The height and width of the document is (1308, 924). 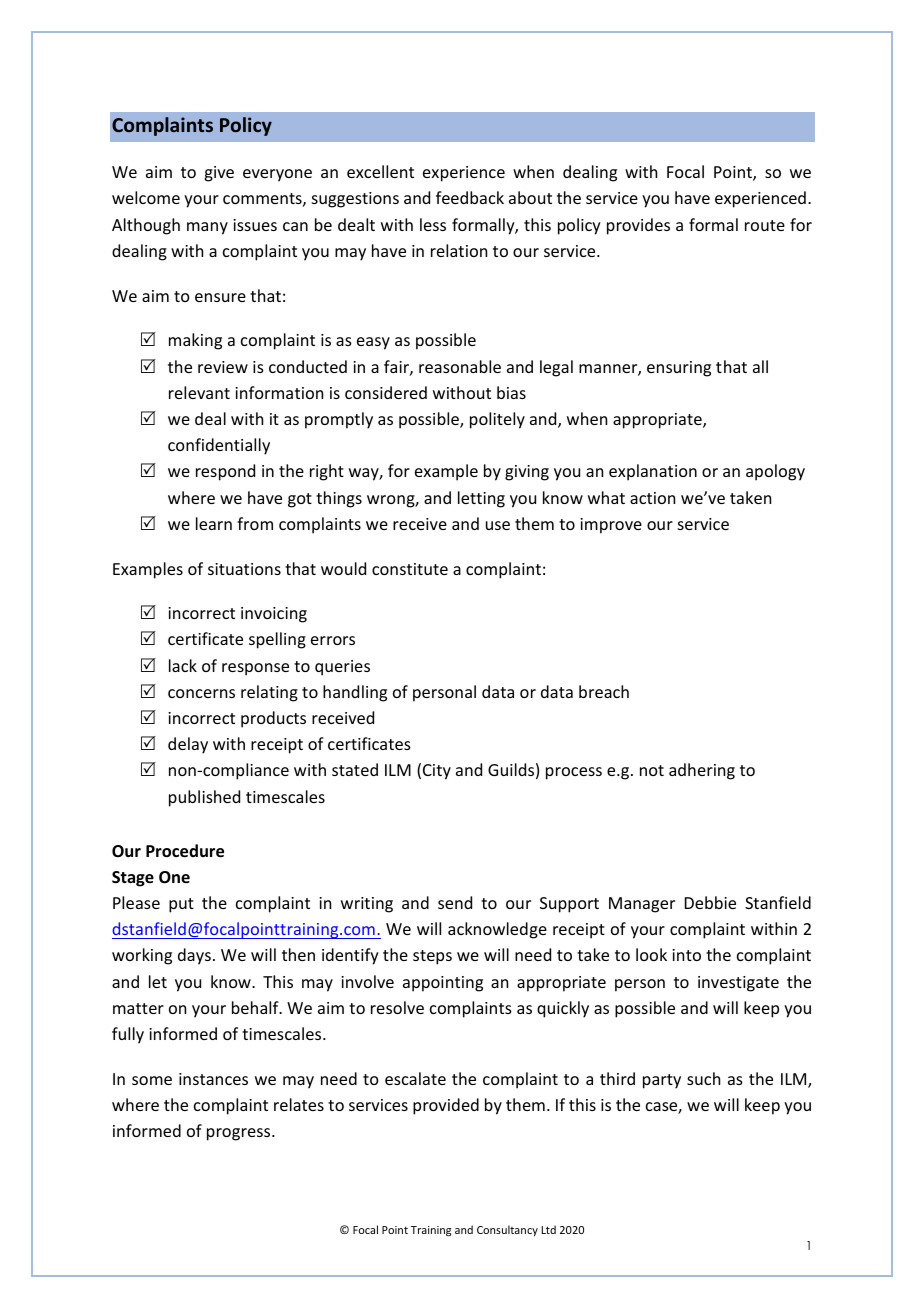 What do you see at coordinates (498, 525) in the document?
I see `use` at bounding box center [498, 525].
